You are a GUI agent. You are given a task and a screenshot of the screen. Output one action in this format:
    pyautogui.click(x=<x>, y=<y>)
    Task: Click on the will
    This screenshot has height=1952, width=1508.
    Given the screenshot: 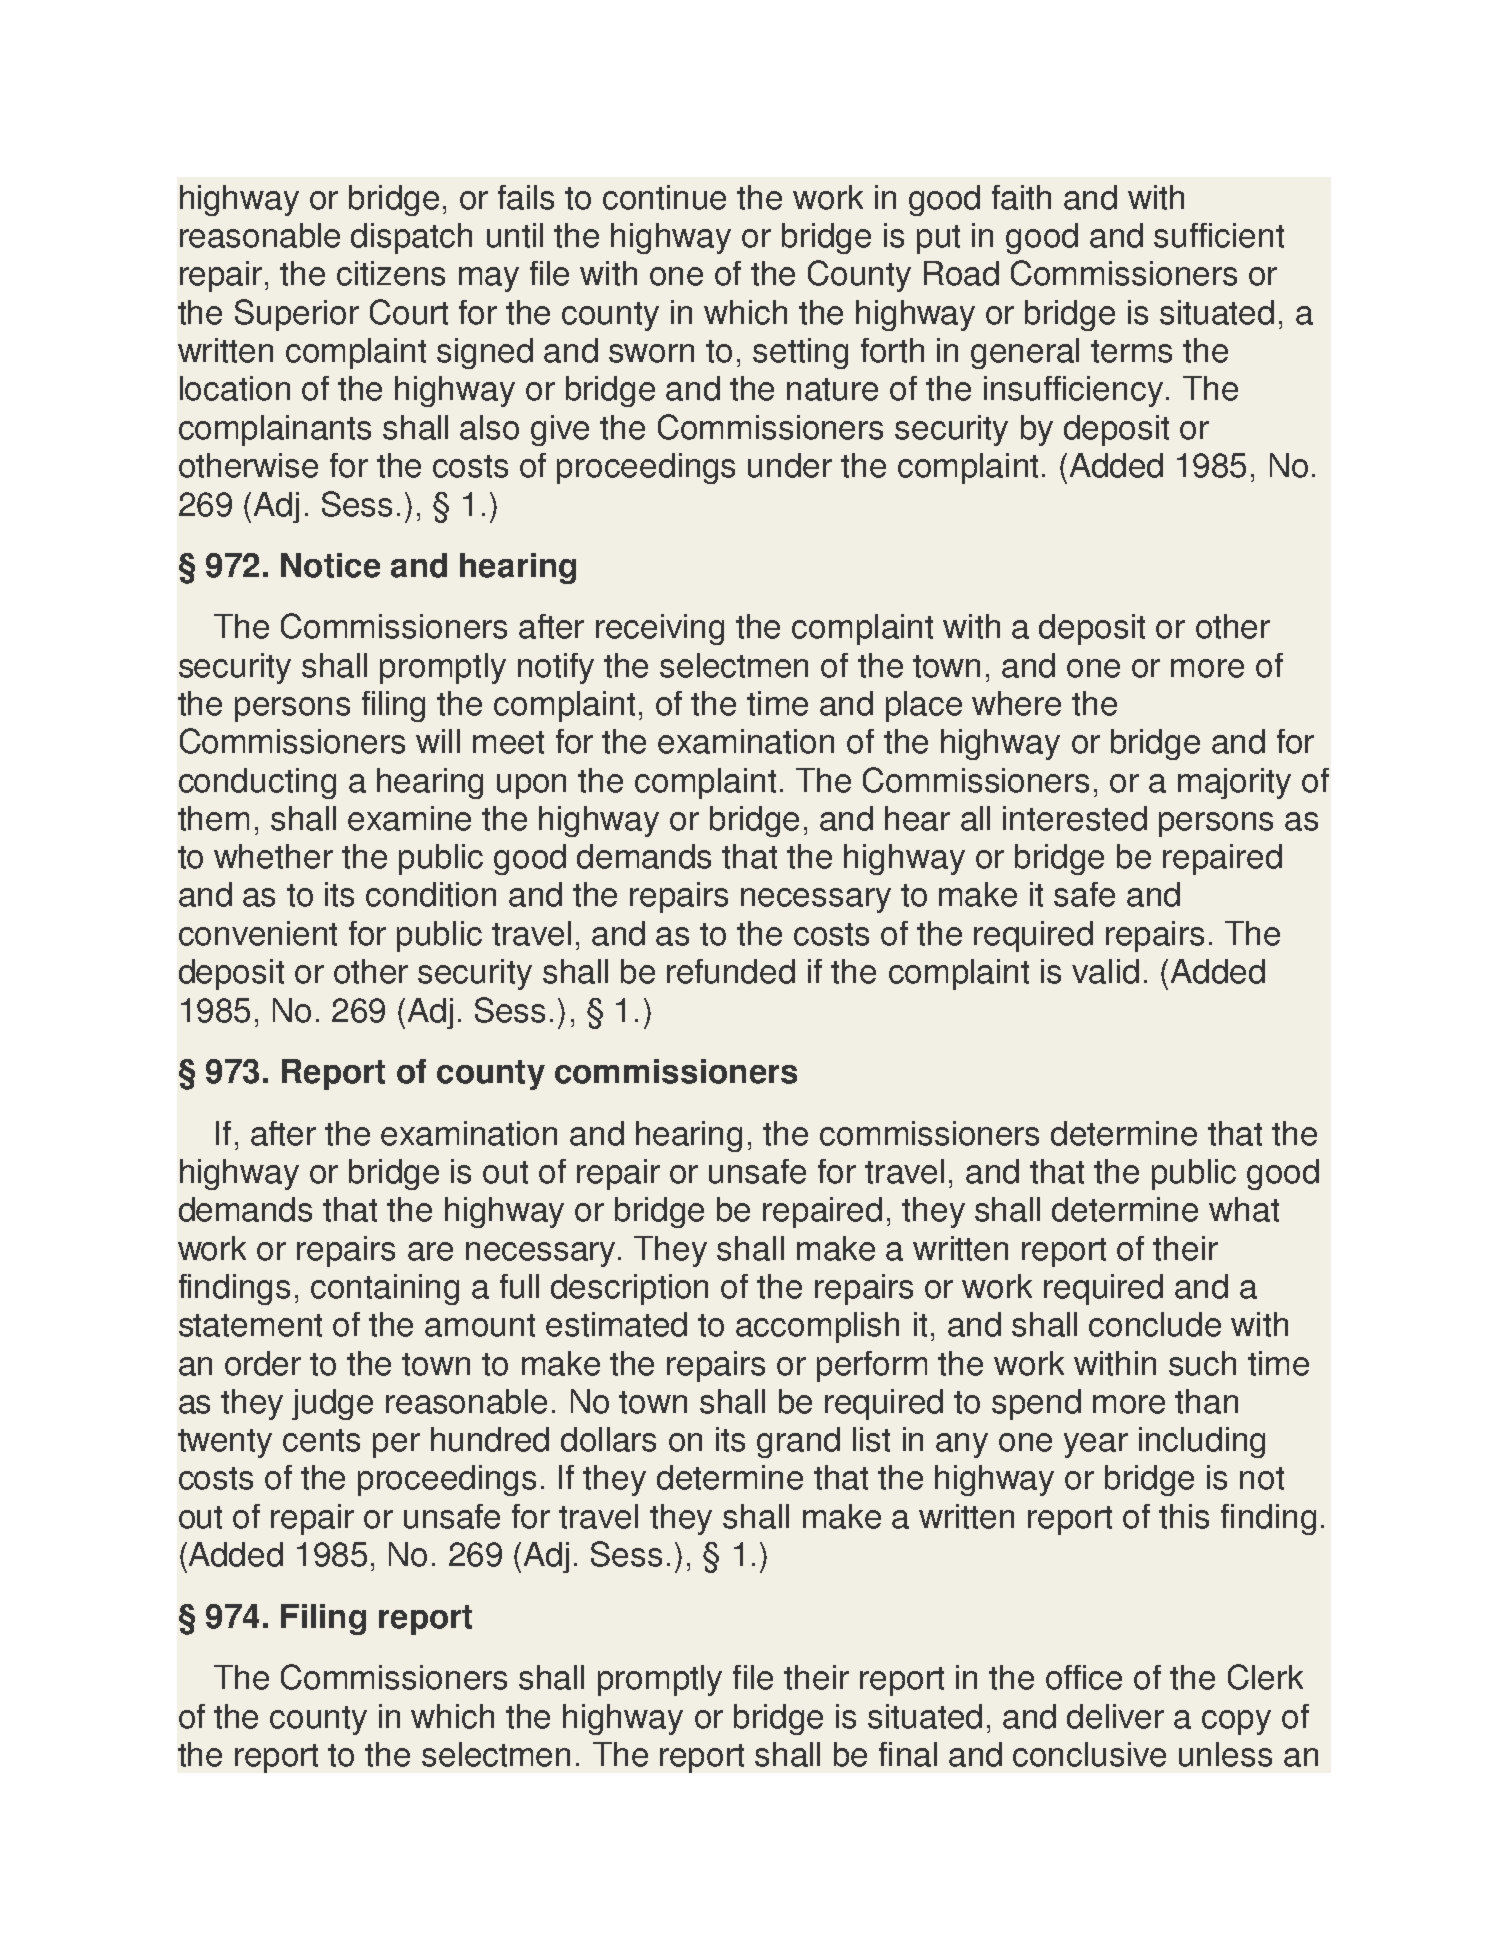 What is the action you would take?
    pyautogui.click(x=438, y=741)
